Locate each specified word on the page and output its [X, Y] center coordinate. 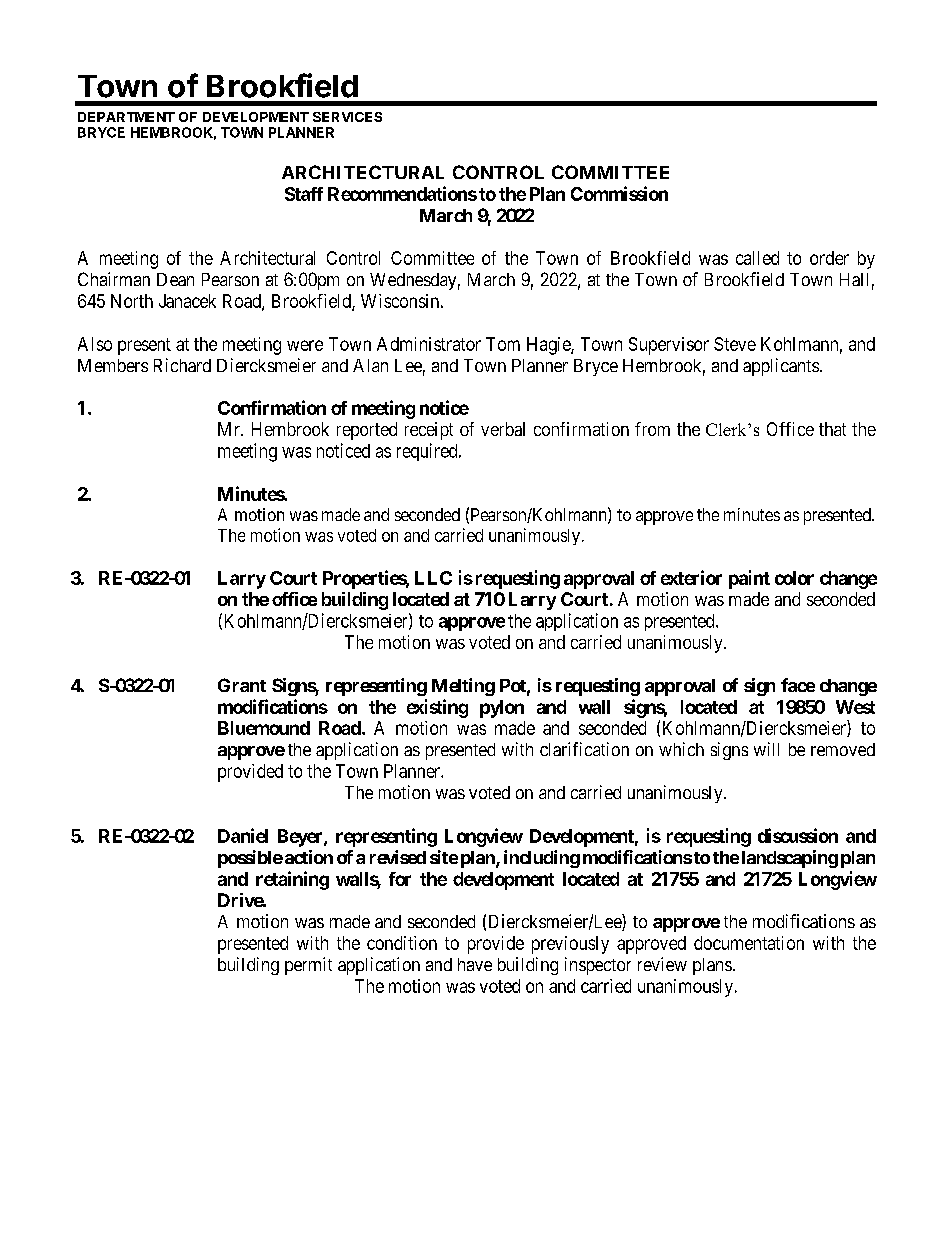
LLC [433, 578]
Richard [182, 365]
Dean [175, 279]
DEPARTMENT [126, 117]
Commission [619, 193]
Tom [503, 344]
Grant [242, 685]
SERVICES [347, 117]
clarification [584, 749]
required [428, 452]
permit [308, 966]
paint [749, 579]
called [757, 258]
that [832, 429]
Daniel [243, 835]
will [766, 749]
